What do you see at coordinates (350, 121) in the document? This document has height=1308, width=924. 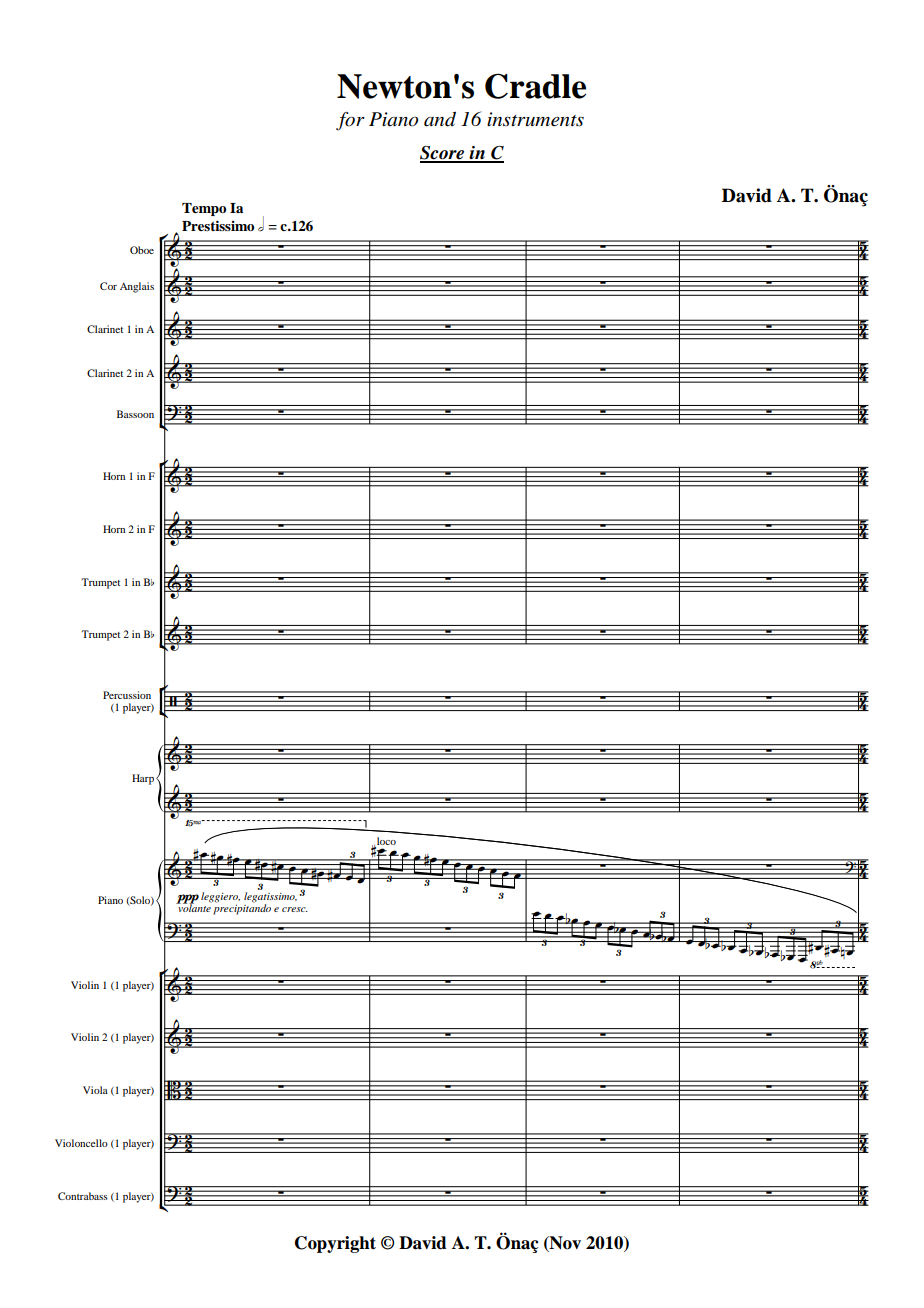 I see `for` at bounding box center [350, 121].
